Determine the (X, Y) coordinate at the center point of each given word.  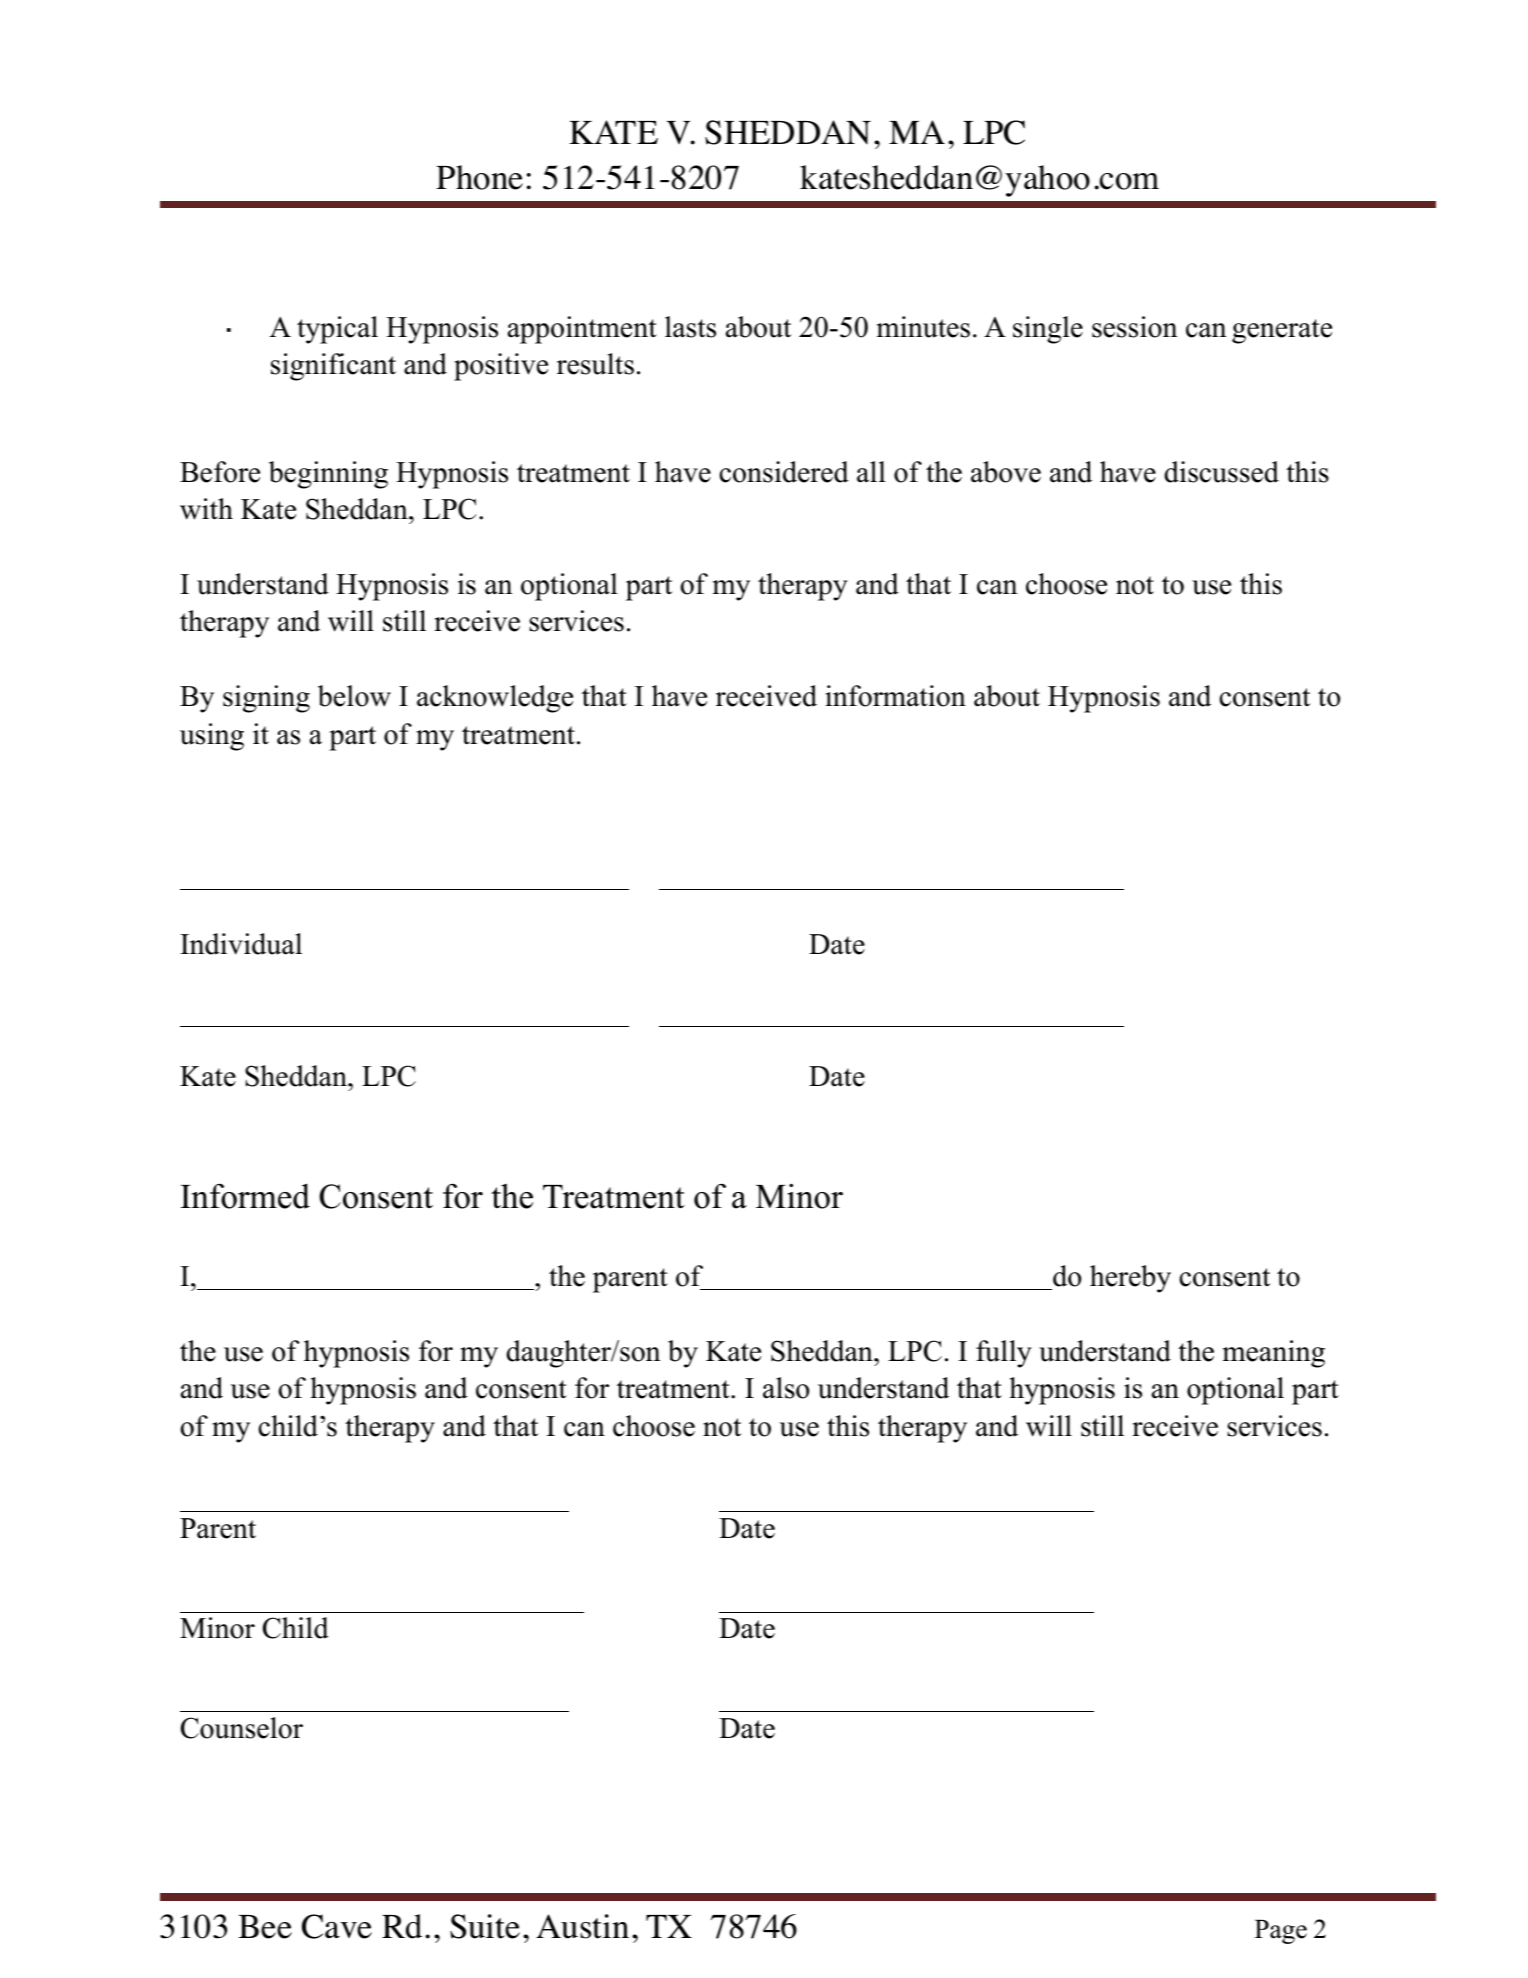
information (895, 696)
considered (784, 472)
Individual (241, 944)
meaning (1274, 1354)
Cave (337, 1926)
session (1135, 327)
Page (1281, 1932)
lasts (690, 327)
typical (337, 330)
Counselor (242, 1728)
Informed (245, 1196)
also (786, 1388)
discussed (1221, 472)
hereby (1130, 1279)
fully (1004, 1354)
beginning (328, 475)
